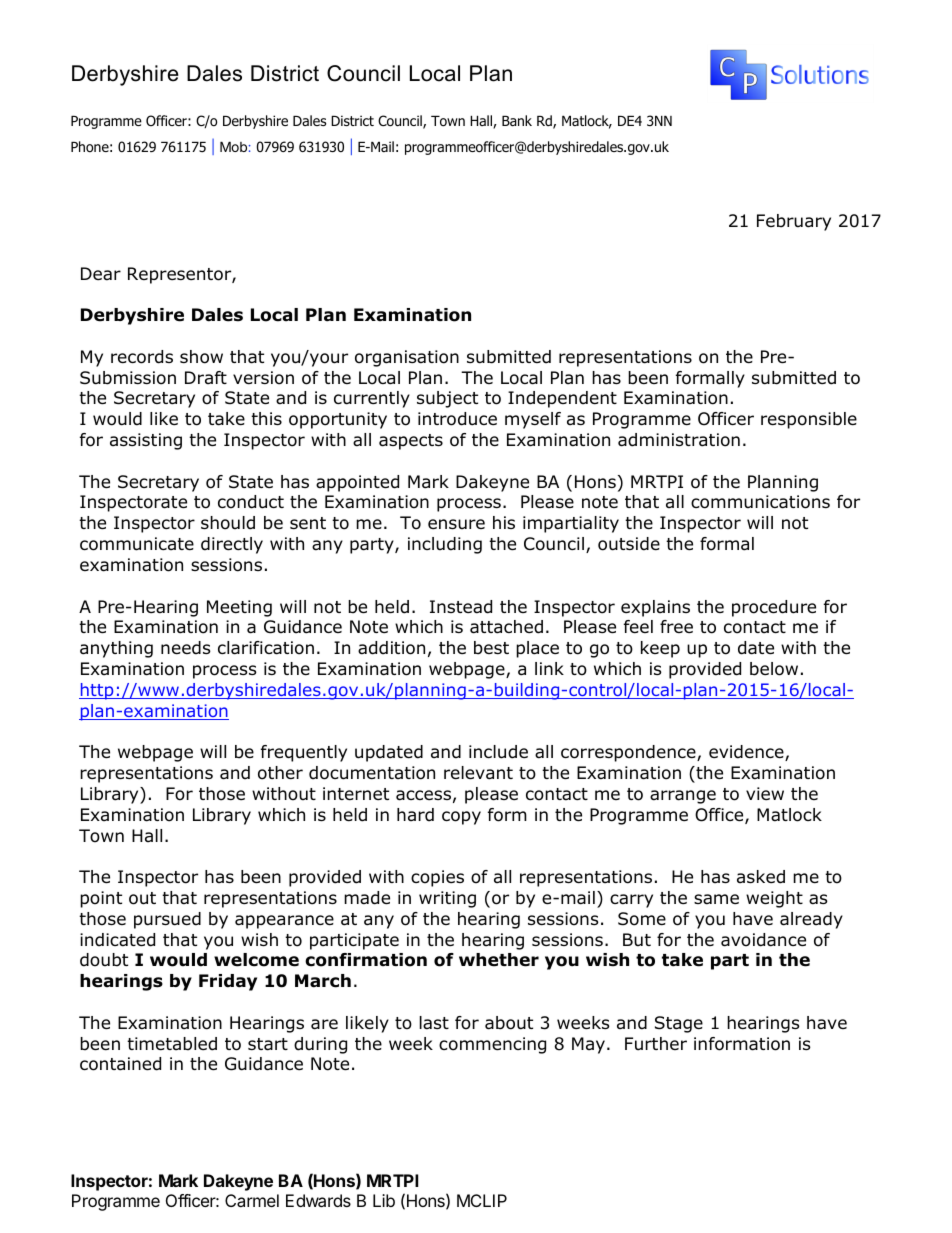 This screenshot has height=1233, width=952. I want to click on writing, so click(447, 899).
